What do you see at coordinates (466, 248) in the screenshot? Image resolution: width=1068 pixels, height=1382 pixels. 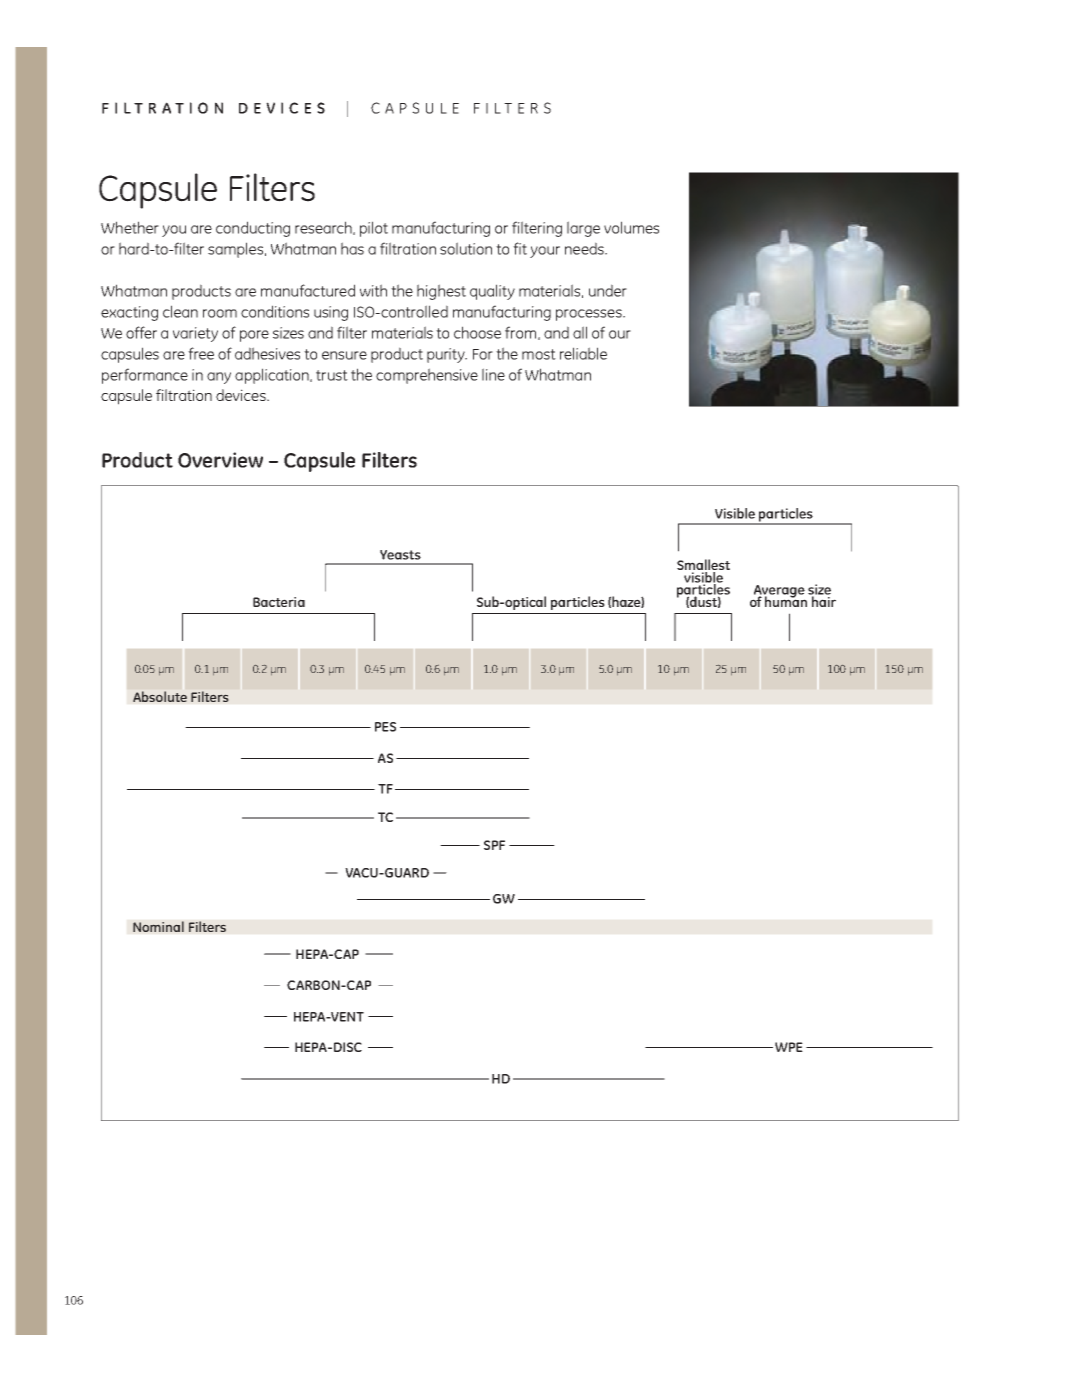 I see `solution` at bounding box center [466, 248].
